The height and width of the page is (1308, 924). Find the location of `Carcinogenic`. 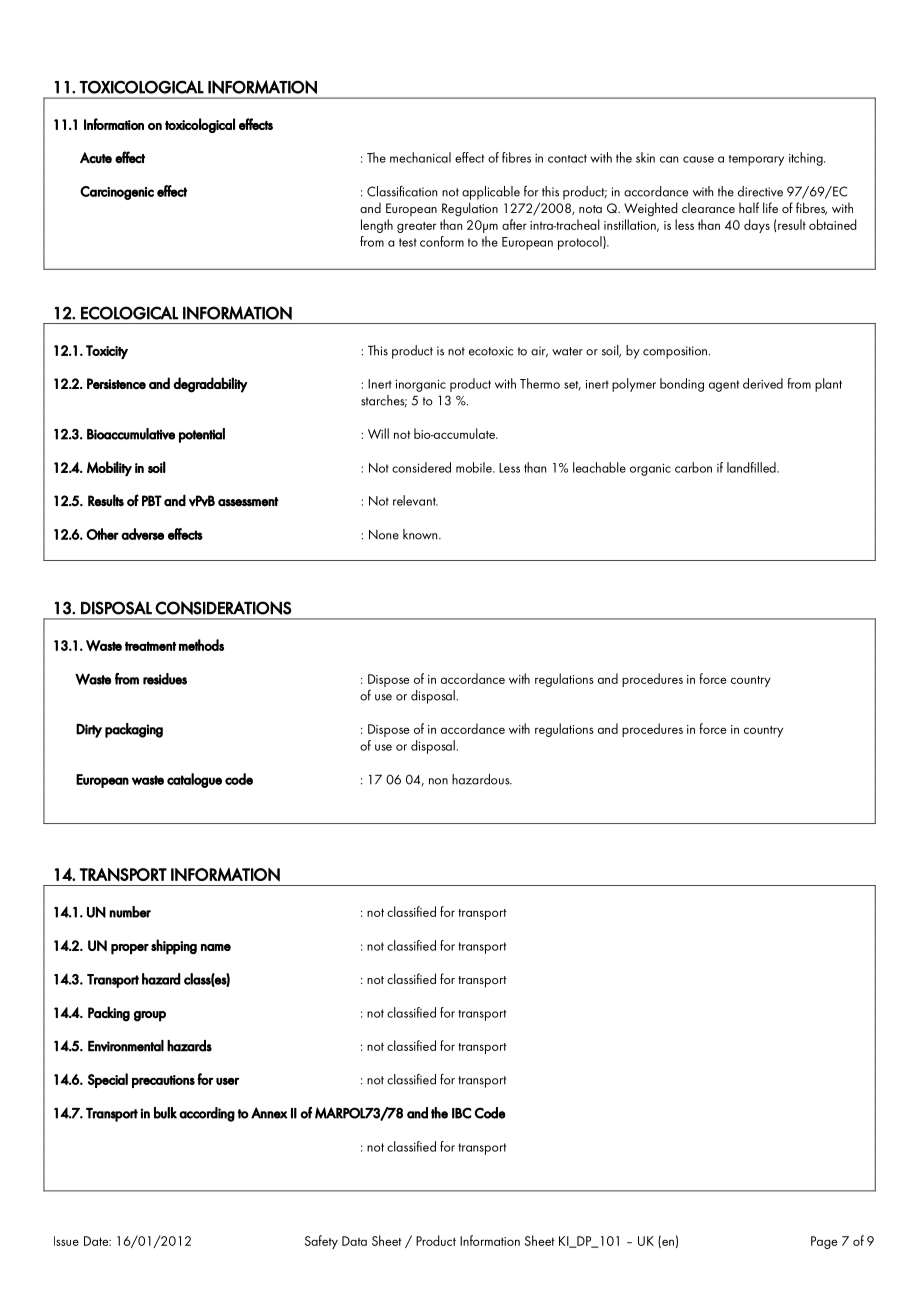

Carcinogenic is located at coordinates (117, 193).
